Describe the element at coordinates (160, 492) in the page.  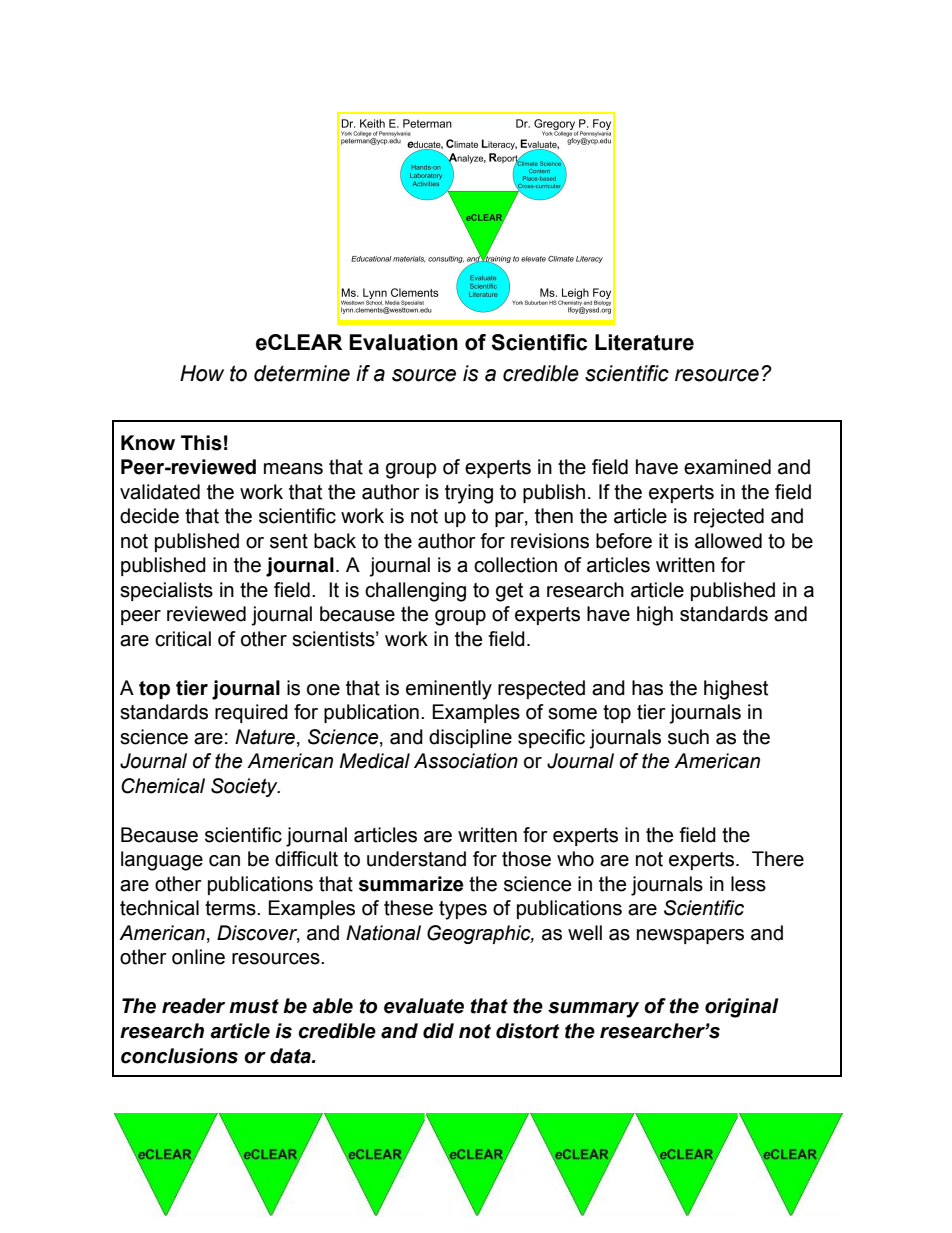
I see `validated` at that location.
